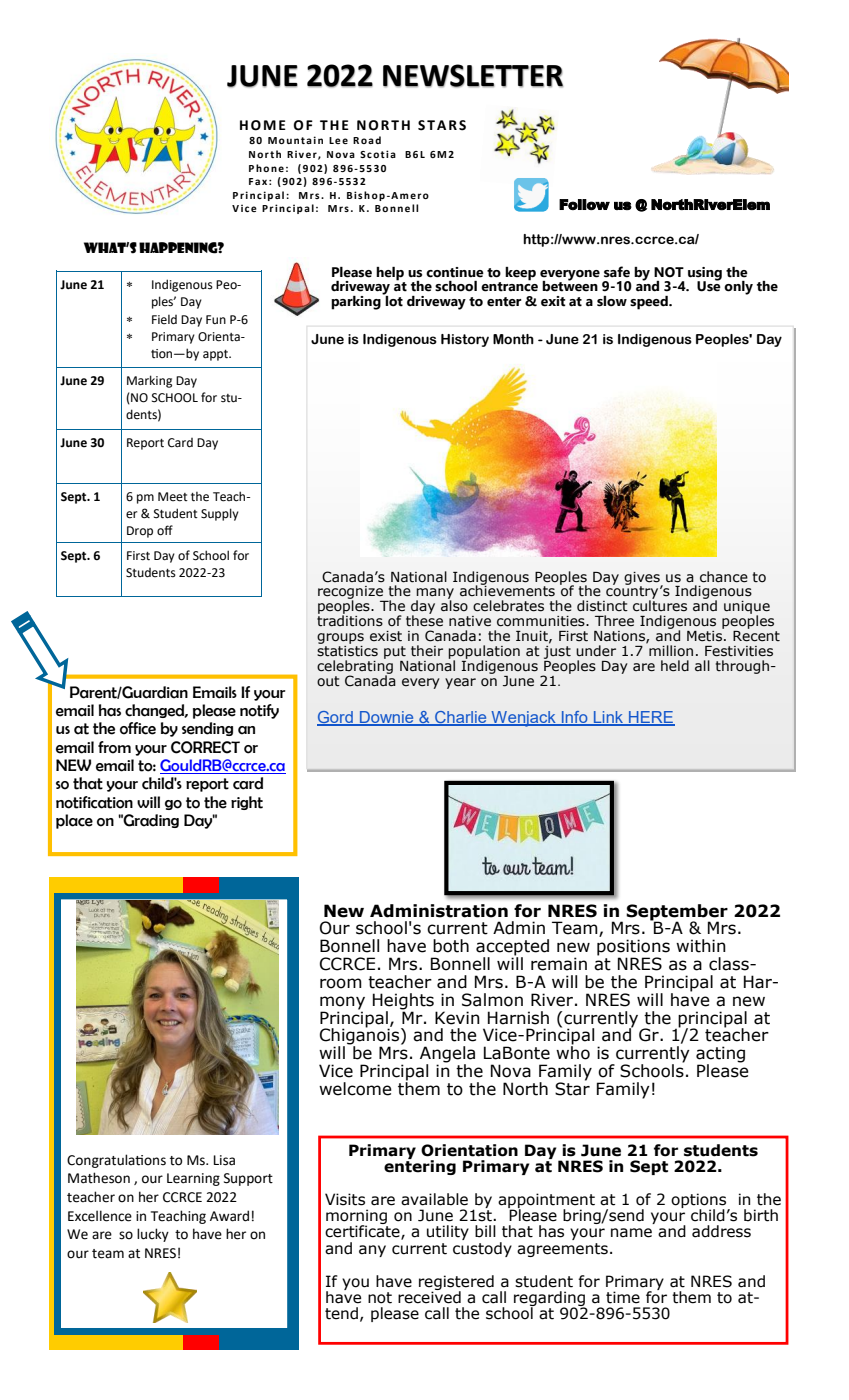 This document has height=1400, width=849. I want to click on NEWSLETTER, so click(473, 76).
